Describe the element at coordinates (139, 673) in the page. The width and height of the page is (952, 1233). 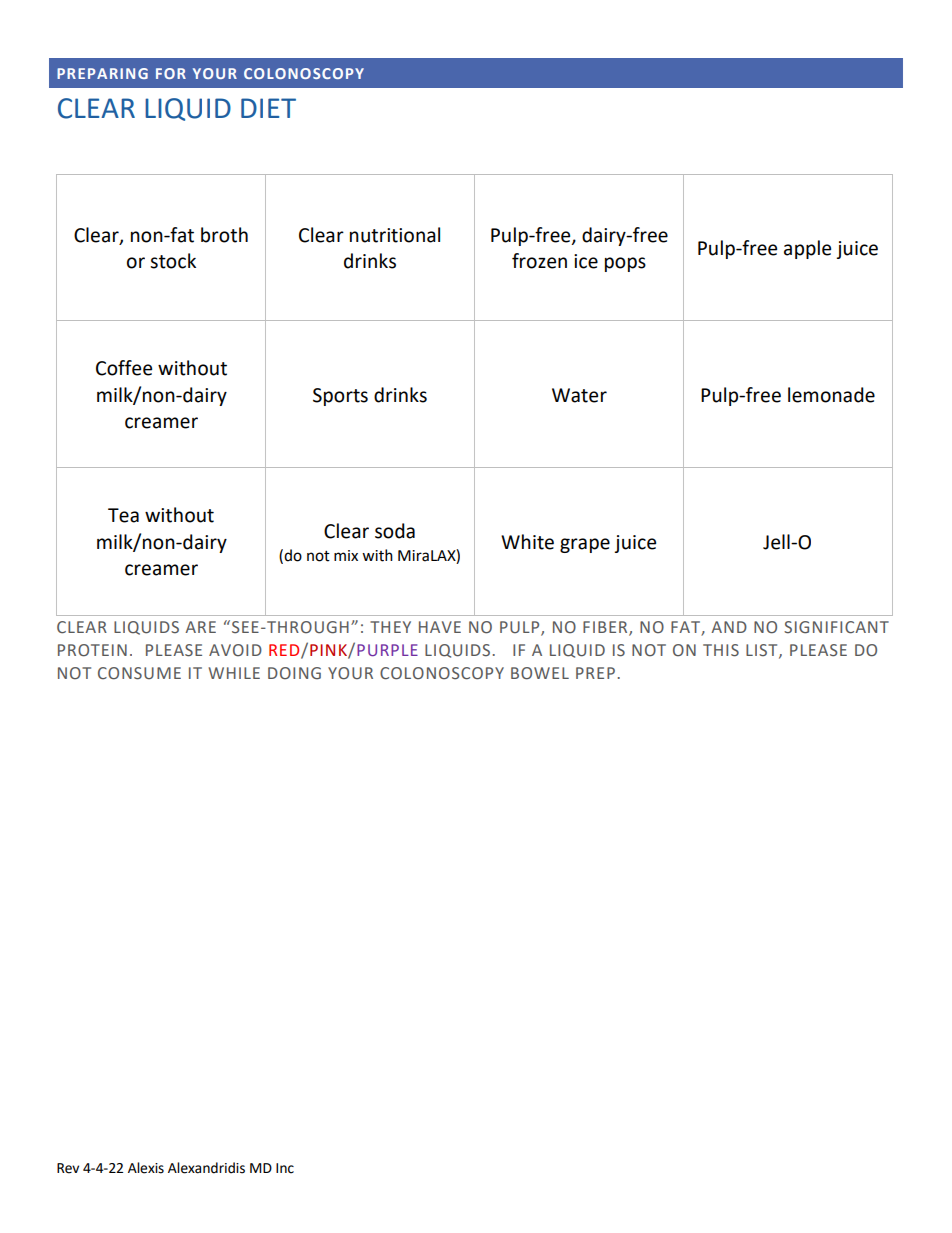
I see `CONSUME` at that location.
